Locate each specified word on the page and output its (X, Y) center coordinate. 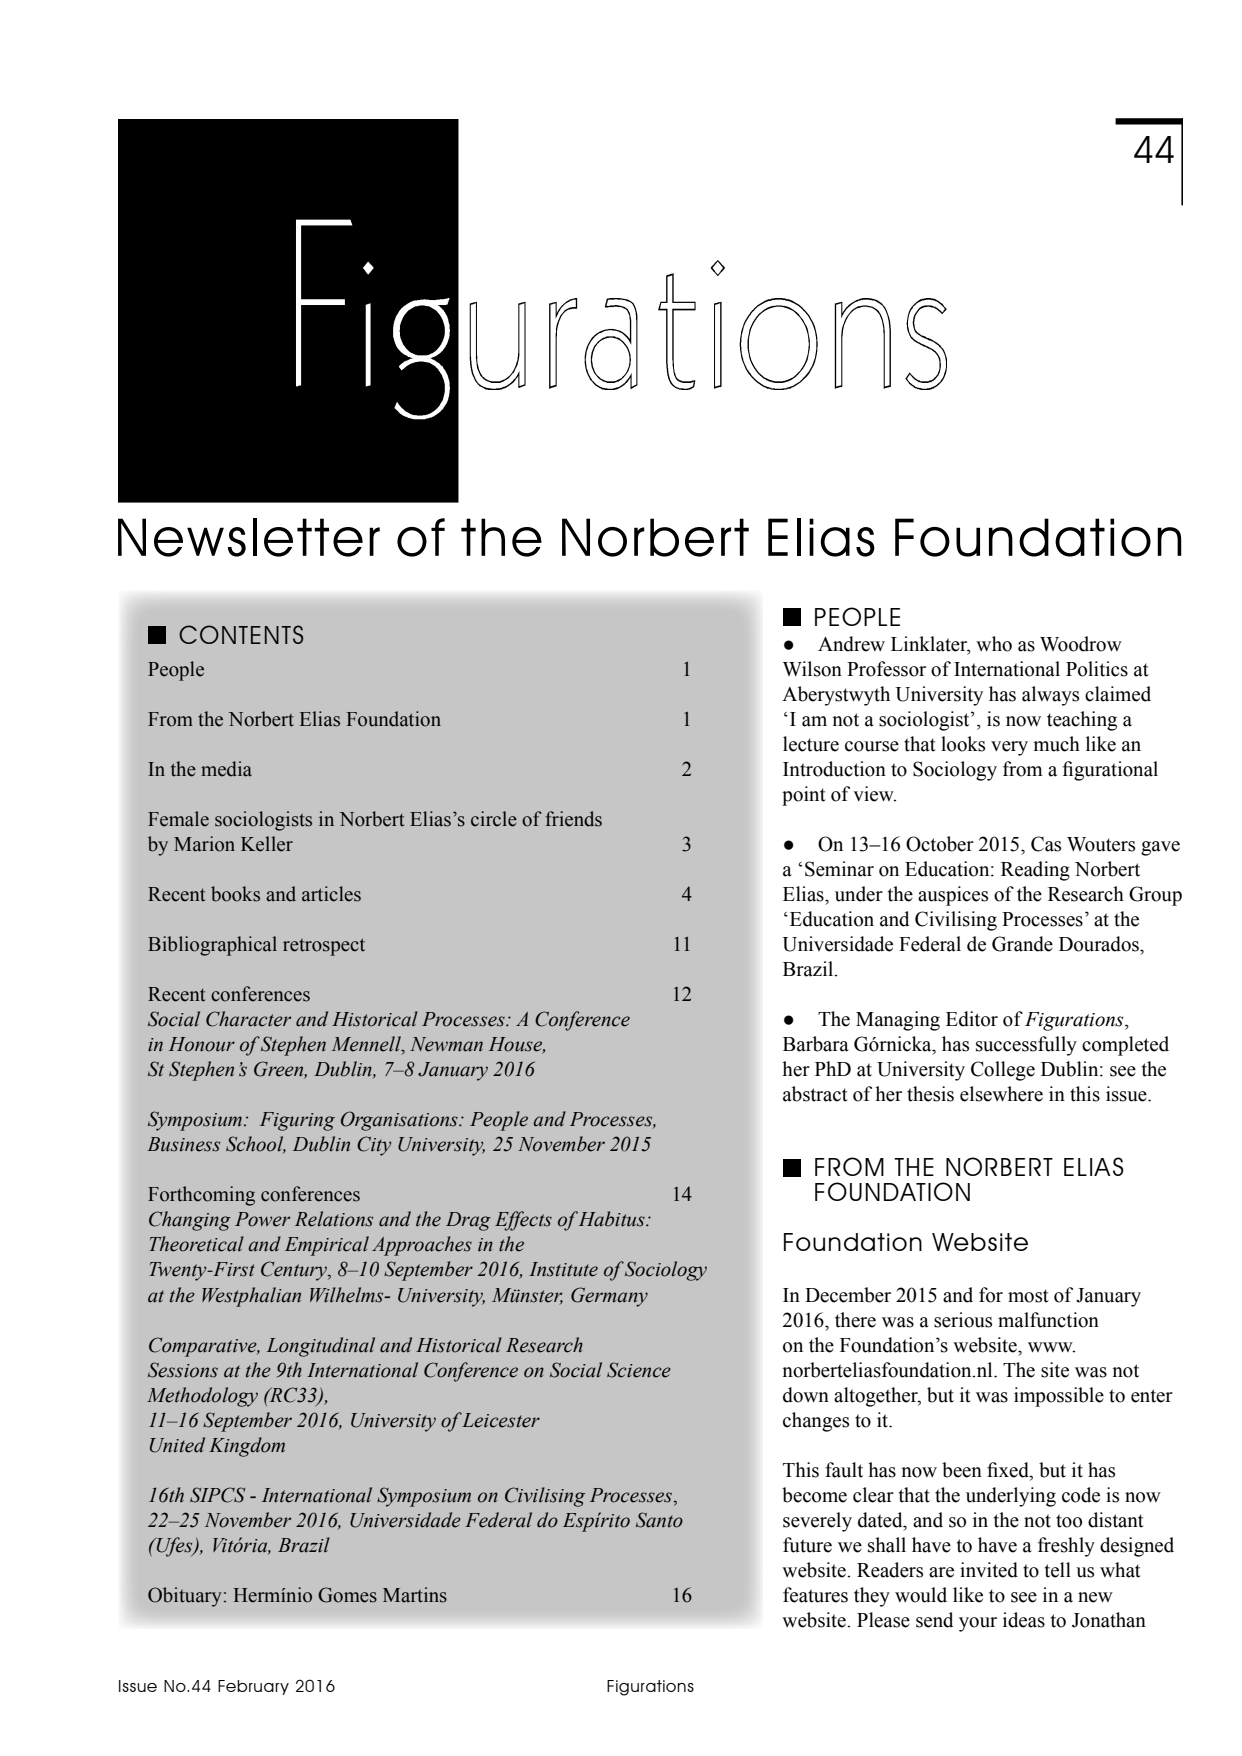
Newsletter (249, 537)
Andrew (851, 644)
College (1003, 1071)
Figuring (297, 1121)
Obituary (185, 1597)
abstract (815, 1094)
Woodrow (1081, 644)
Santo (659, 1520)
